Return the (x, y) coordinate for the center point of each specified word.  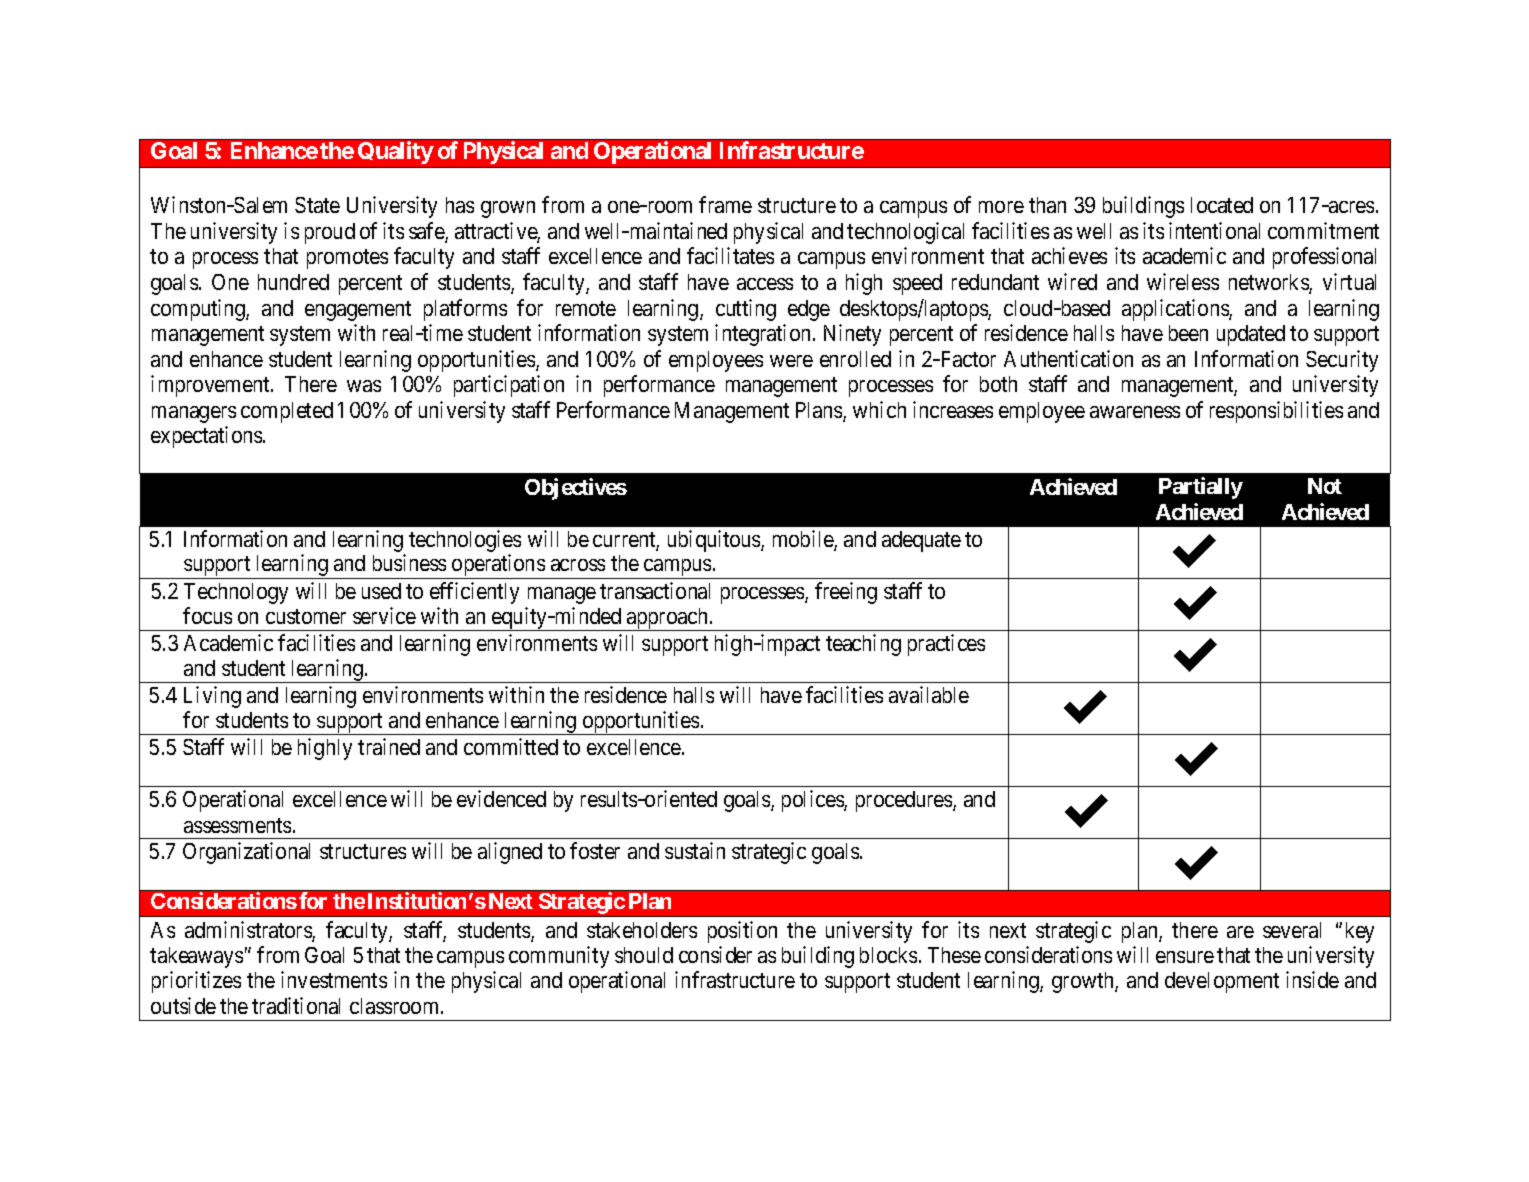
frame (725, 204)
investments (334, 979)
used (381, 591)
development (1222, 982)
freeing (846, 593)
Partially (1201, 488)
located (1222, 205)
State (317, 205)
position (742, 932)
